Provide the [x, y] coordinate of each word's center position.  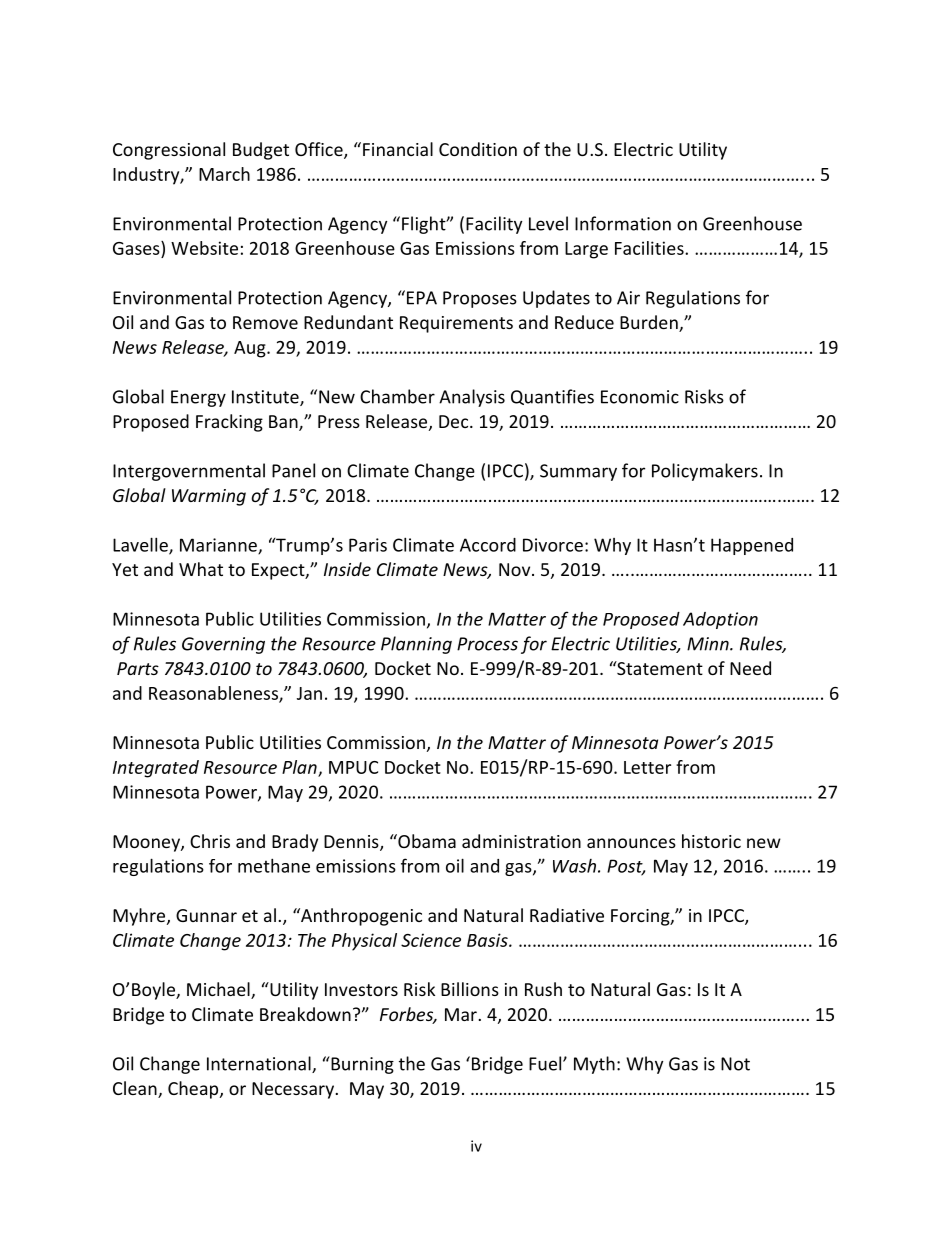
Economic [640, 397]
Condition [478, 149]
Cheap [194, 1090]
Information [623, 223]
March [224, 174]
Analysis [472, 398]
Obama [426, 841]
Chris [210, 841]
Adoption [720, 620]
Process [487, 644]
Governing [223, 645]
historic [711, 841]
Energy [198, 398]
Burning [361, 1065]
